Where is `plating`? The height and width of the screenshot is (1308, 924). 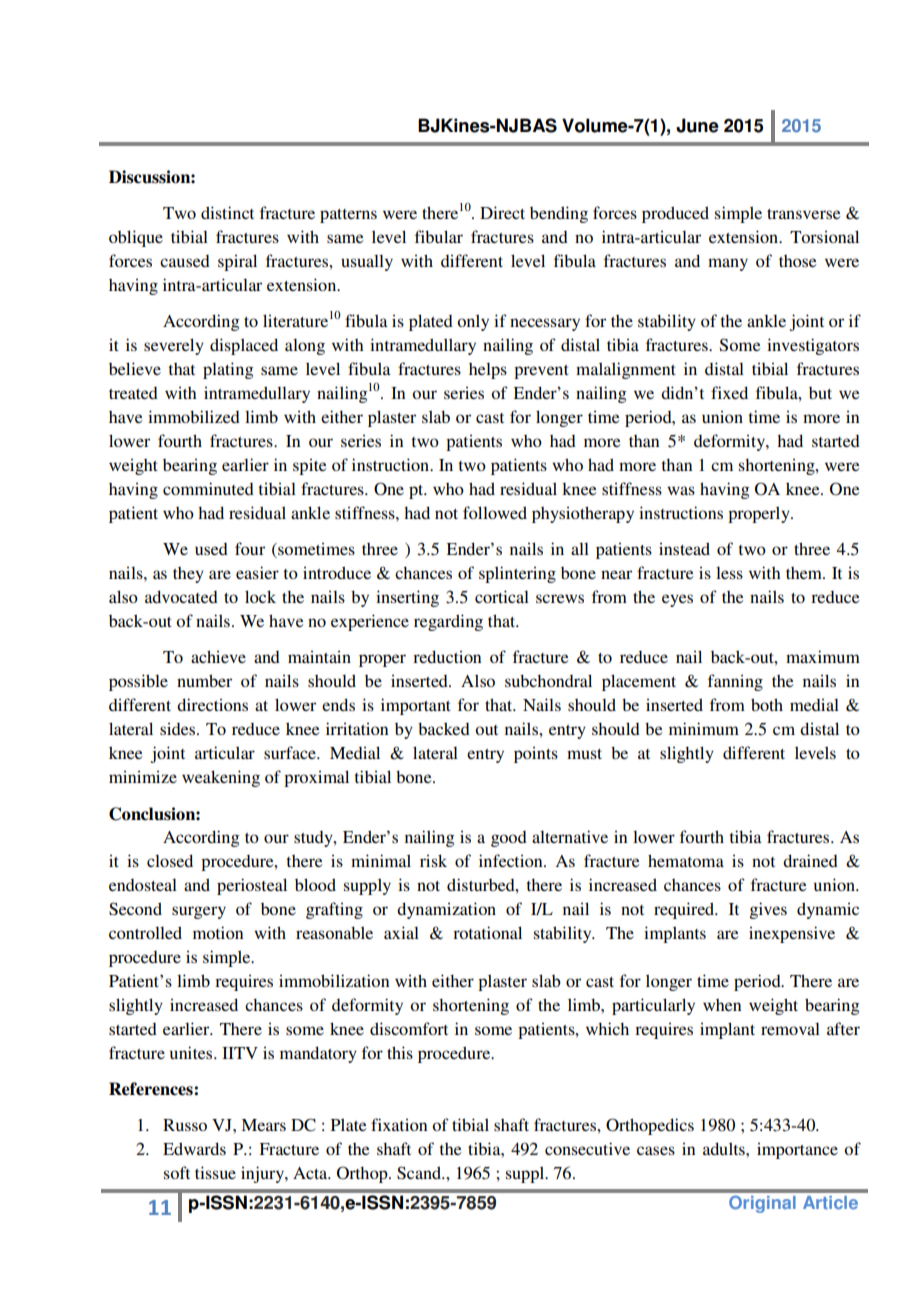 plating is located at coordinates (228, 370).
